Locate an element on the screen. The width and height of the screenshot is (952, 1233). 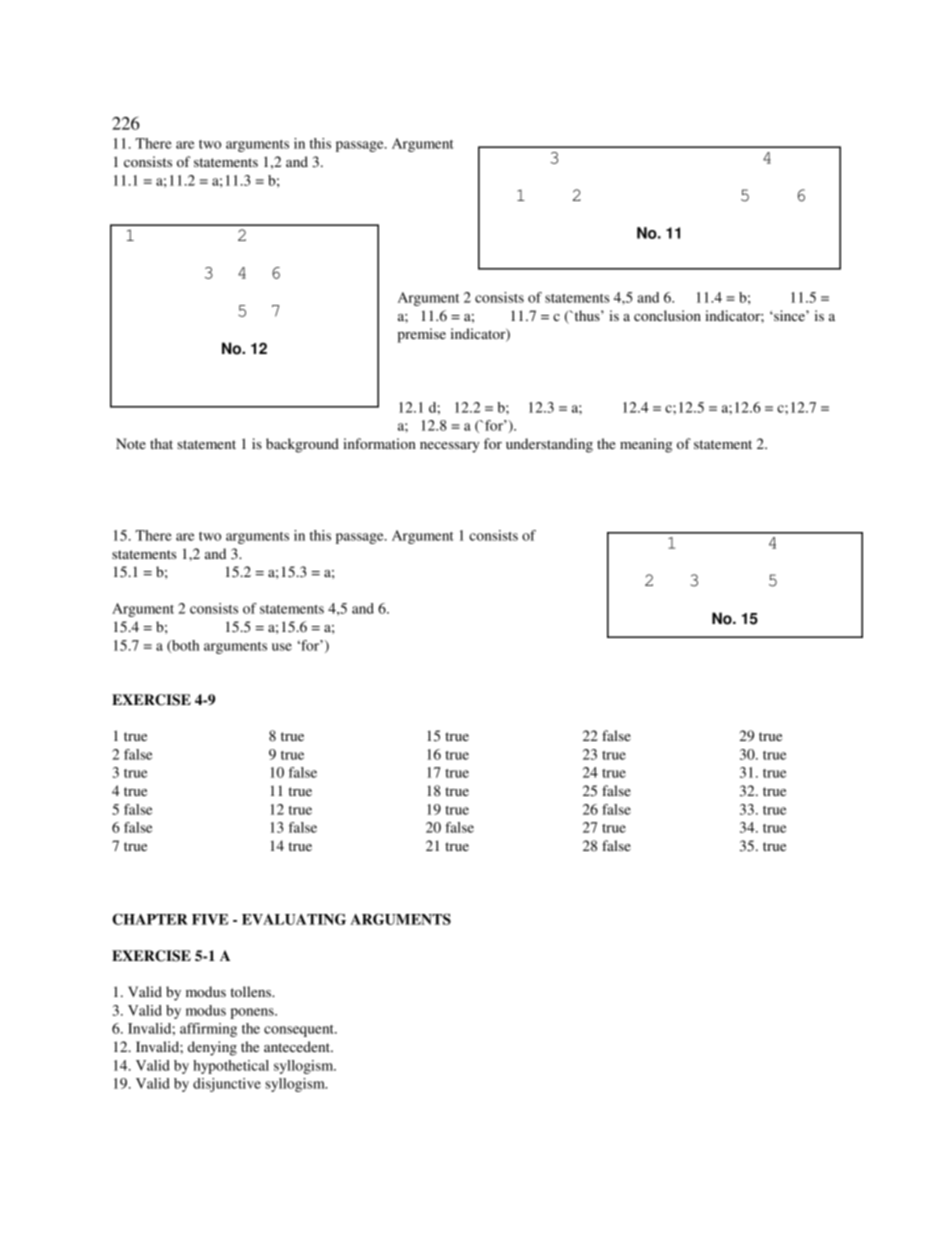
conclusion is located at coordinates (667, 315).
